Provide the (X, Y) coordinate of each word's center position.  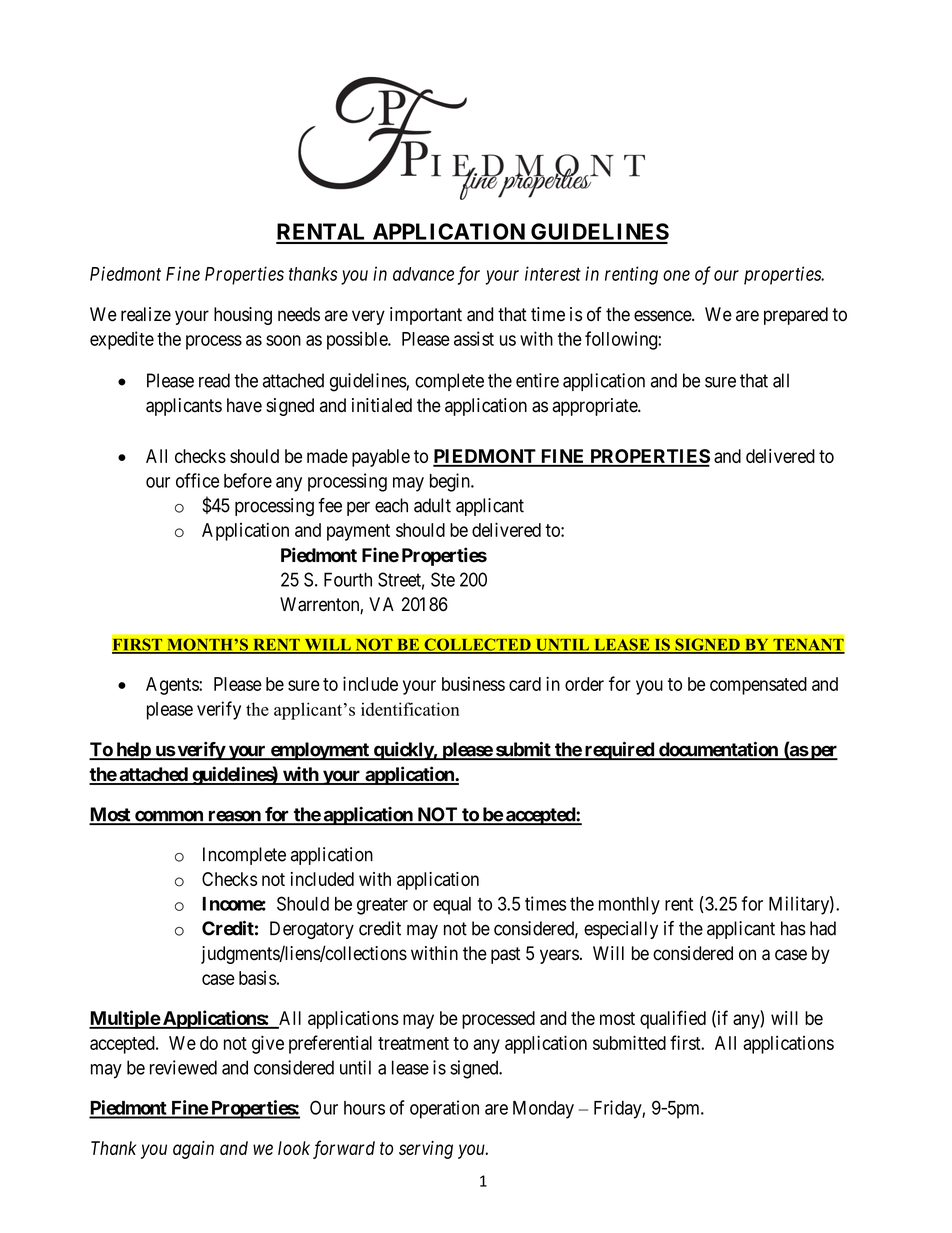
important (426, 316)
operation (444, 1109)
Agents (173, 686)
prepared (796, 316)
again (193, 1150)
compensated (758, 686)
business (473, 684)
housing (243, 316)
